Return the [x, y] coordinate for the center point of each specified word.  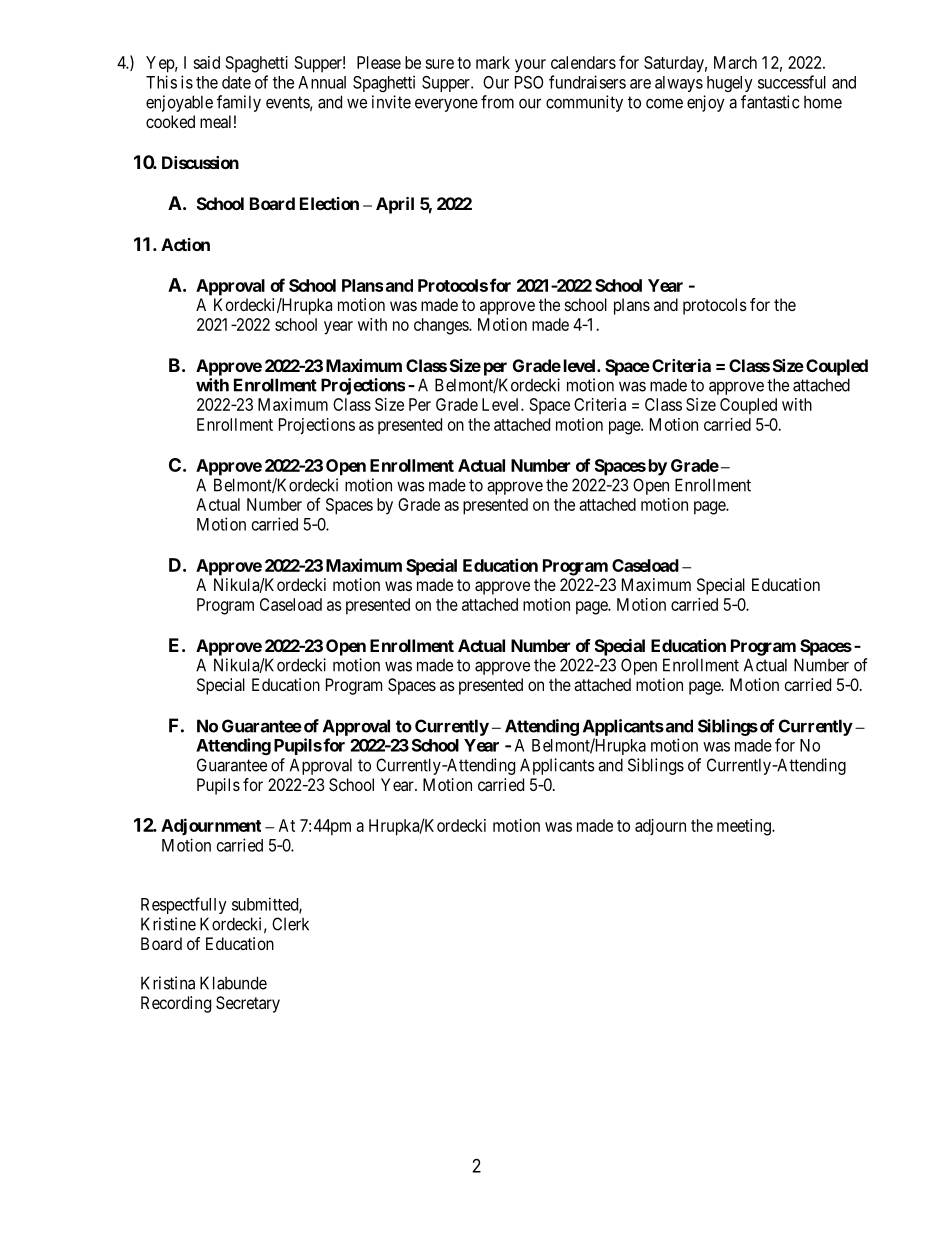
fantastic [770, 102]
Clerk [290, 924]
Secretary [248, 1004]
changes [442, 326]
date [236, 82]
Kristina [168, 983]
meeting [745, 827]
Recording [176, 1004]
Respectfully [184, 905]
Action [185, 244]
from [497, 102]
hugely [730, 84]
